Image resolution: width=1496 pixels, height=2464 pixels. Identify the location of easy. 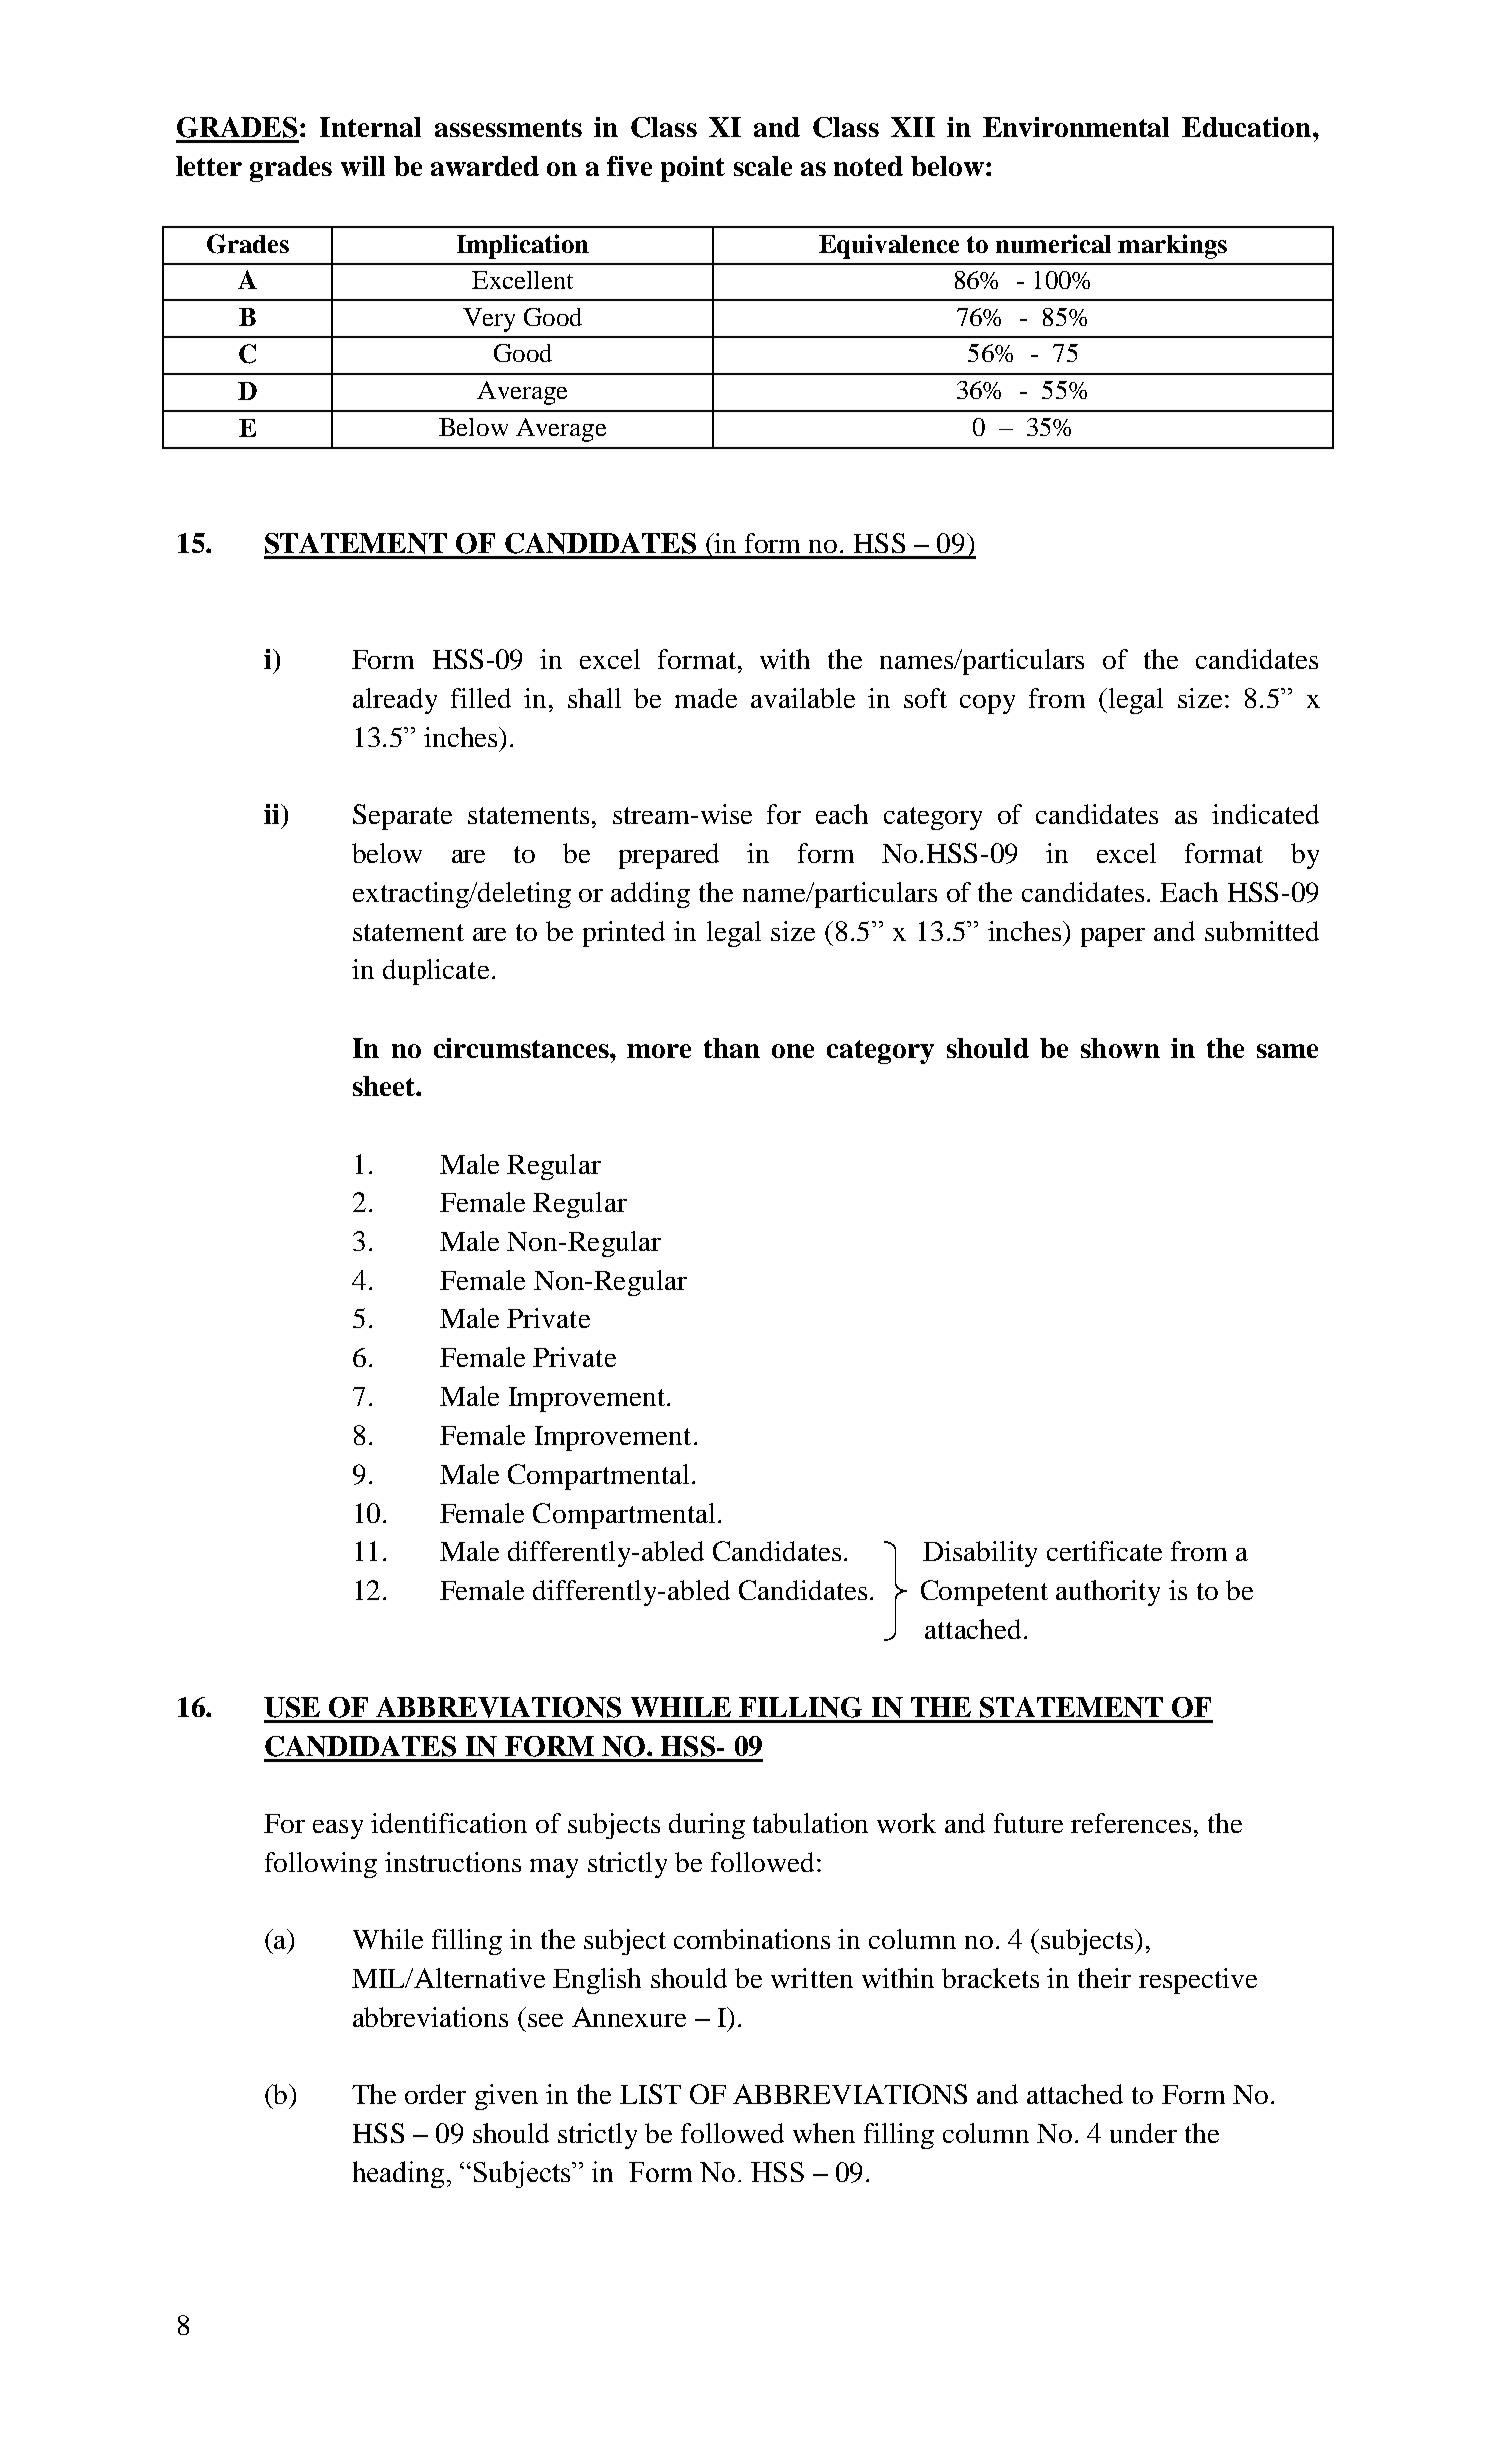
(338, 1829).
